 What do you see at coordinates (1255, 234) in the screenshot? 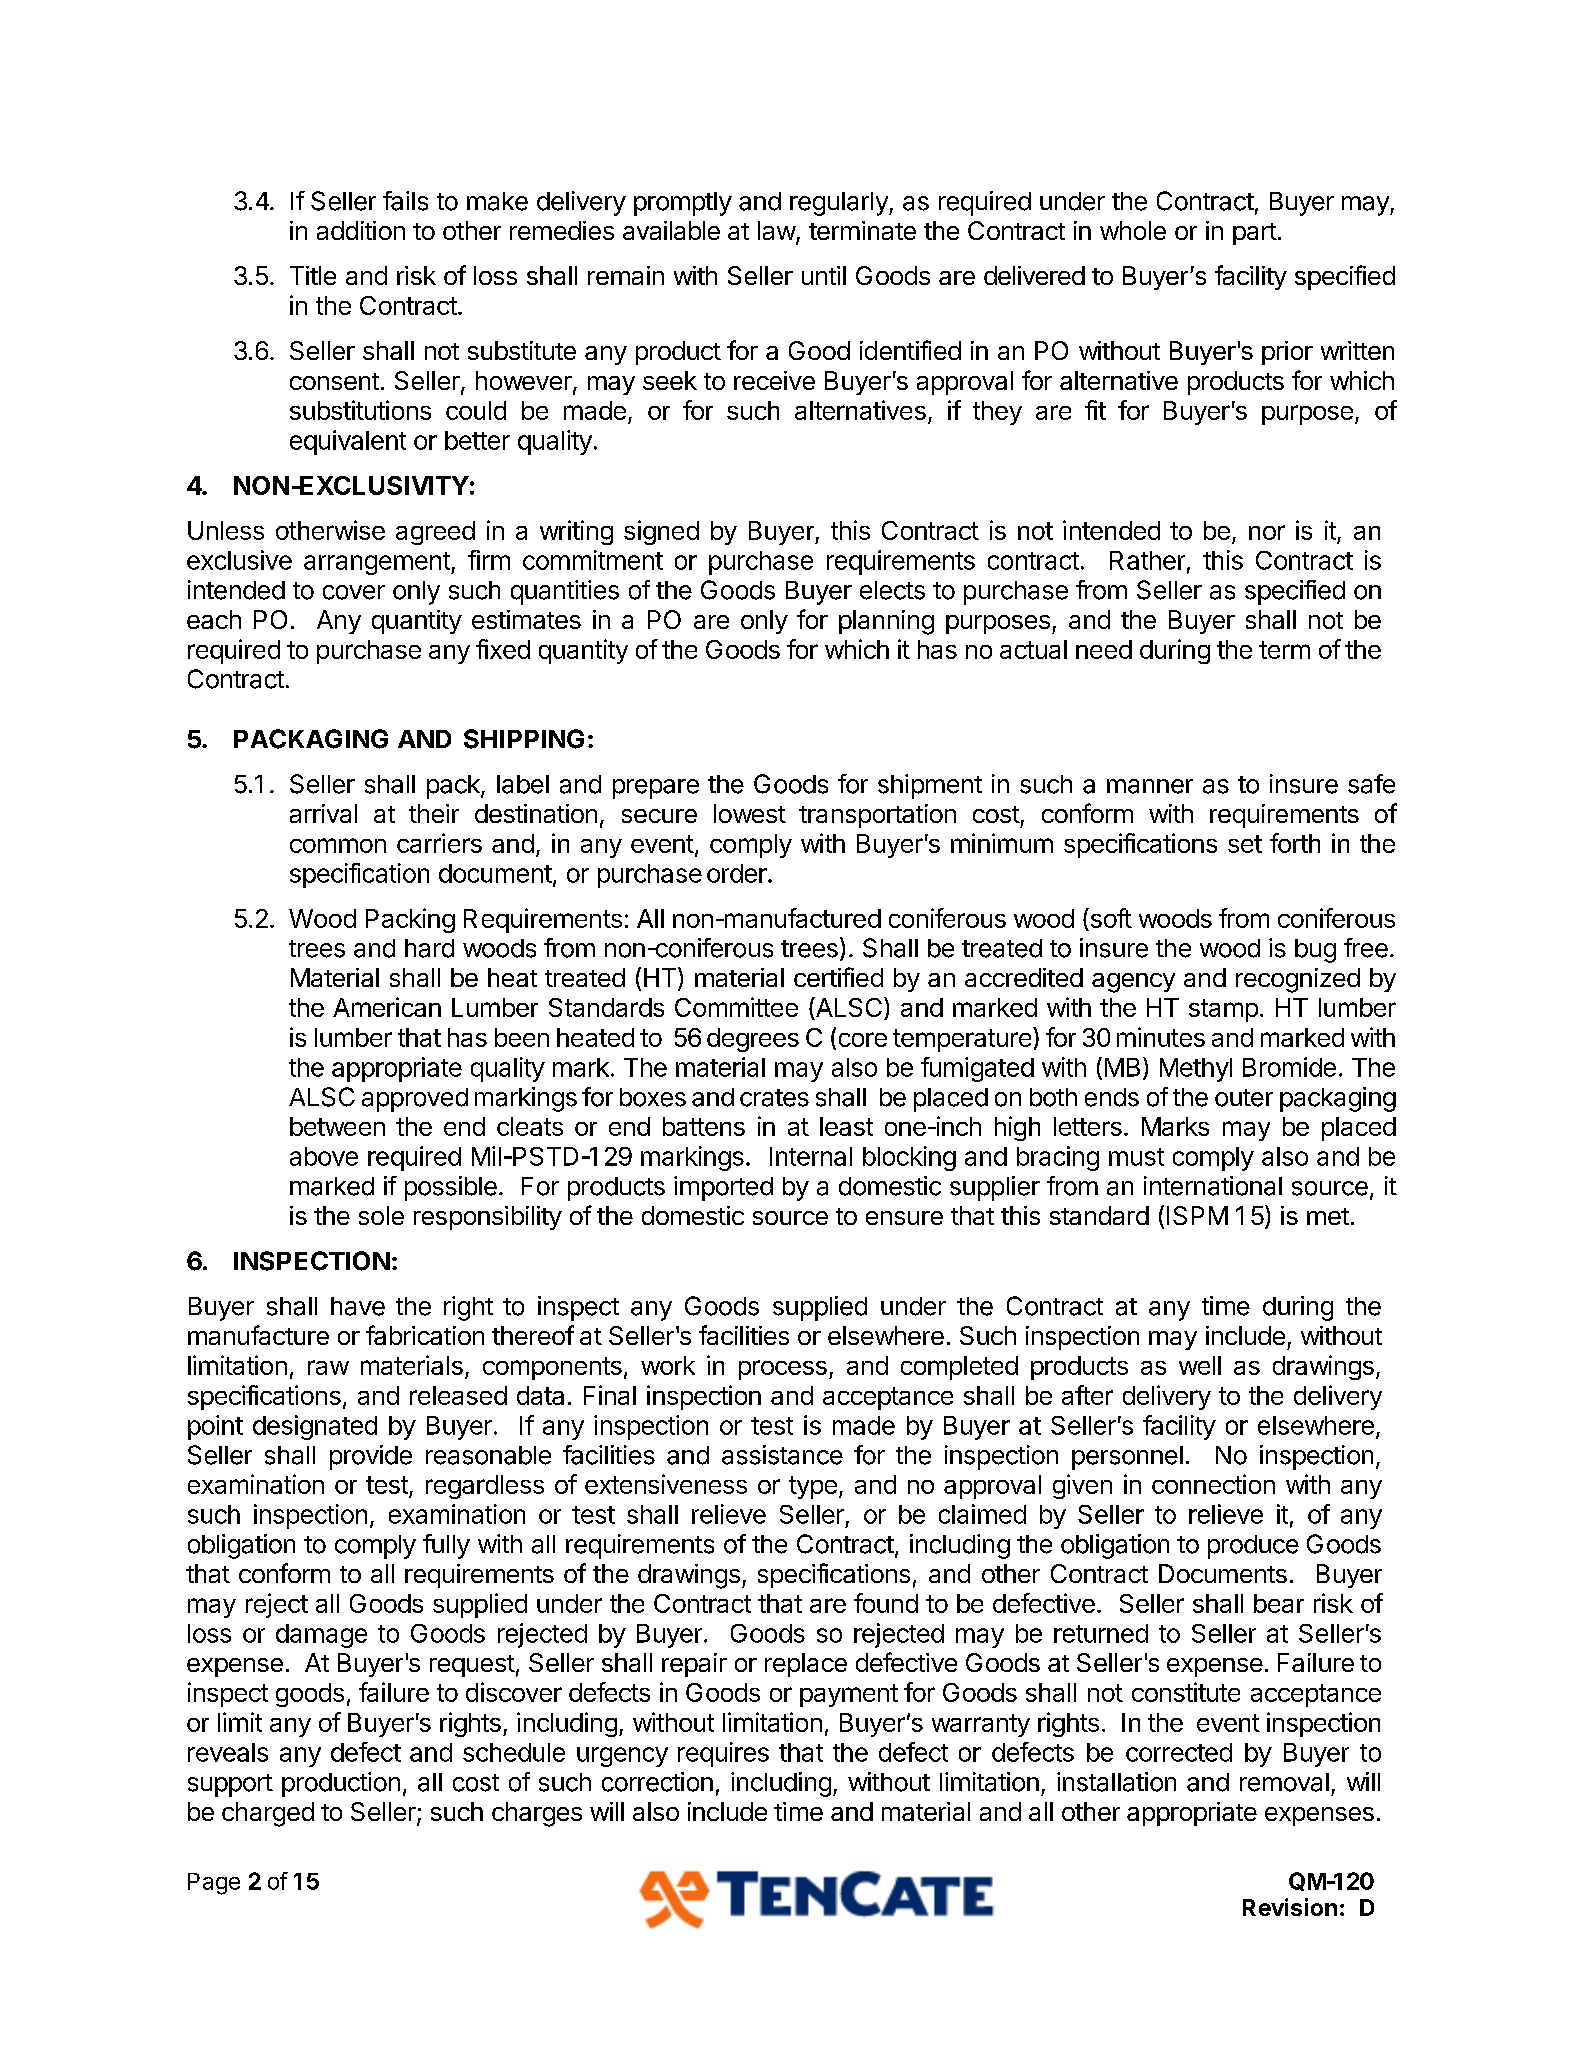
I see `part` at bounding box center [1255, 234].
